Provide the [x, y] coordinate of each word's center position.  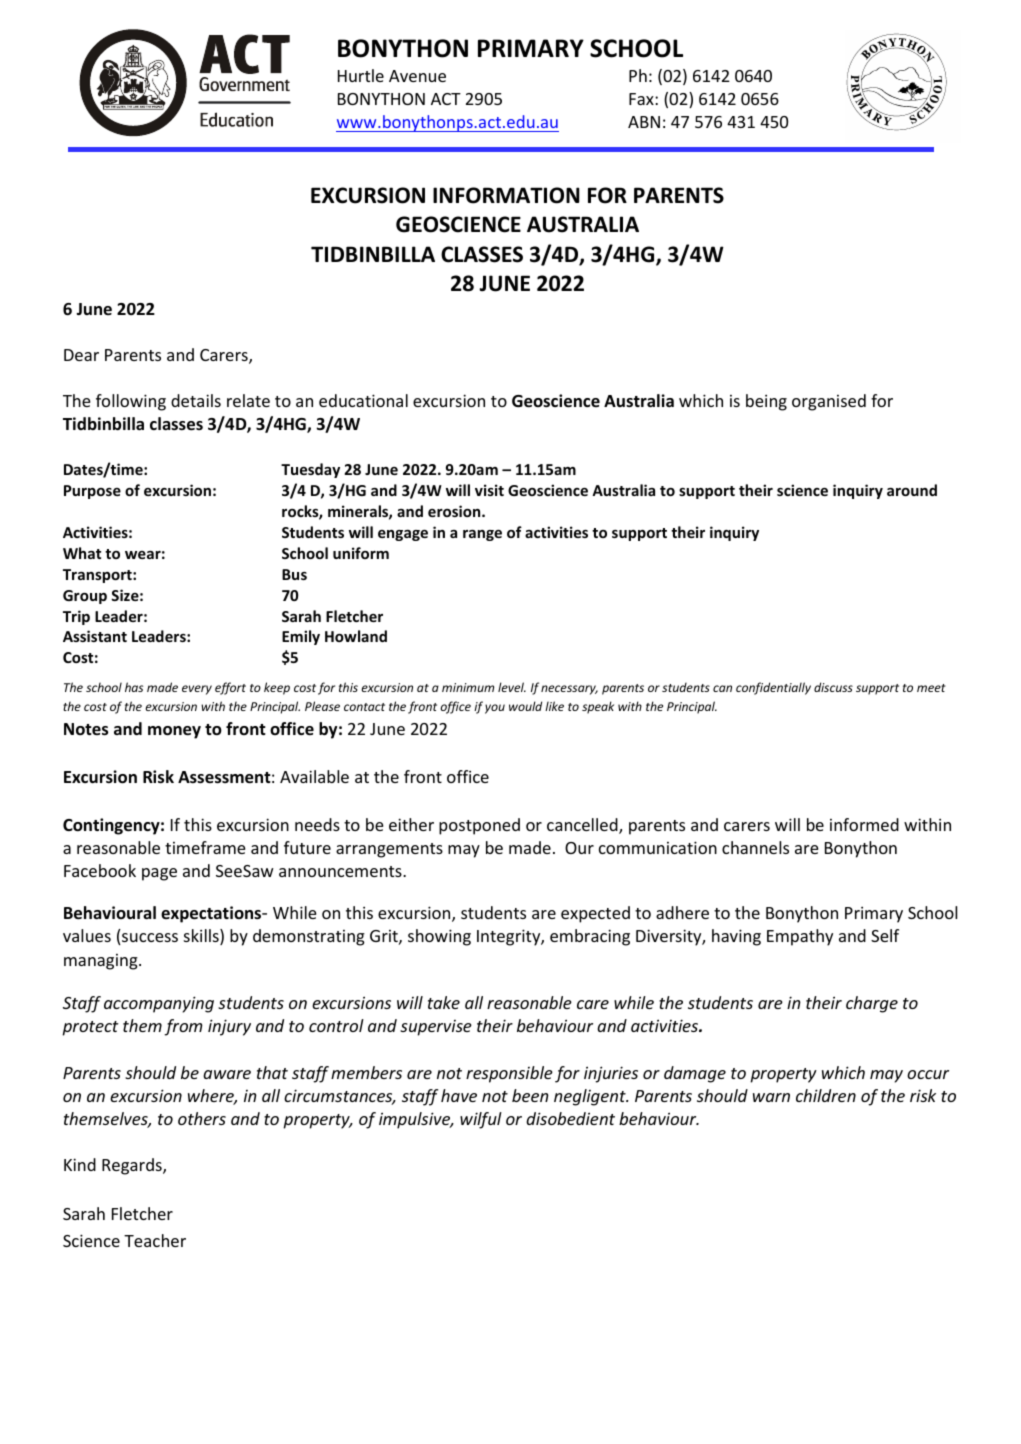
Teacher [155, 1240]
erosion [455, 511]
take [444, 1002]
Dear [81, 355]
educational [363, 400]
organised [829, 402]
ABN [644, 122]
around [912, 490]
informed [864, 824]
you [495, 709]
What [82, 553]
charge [872, 1004]
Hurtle [361, 75]
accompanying [159, 1004]
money [174, 732]
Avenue [417, 76]
